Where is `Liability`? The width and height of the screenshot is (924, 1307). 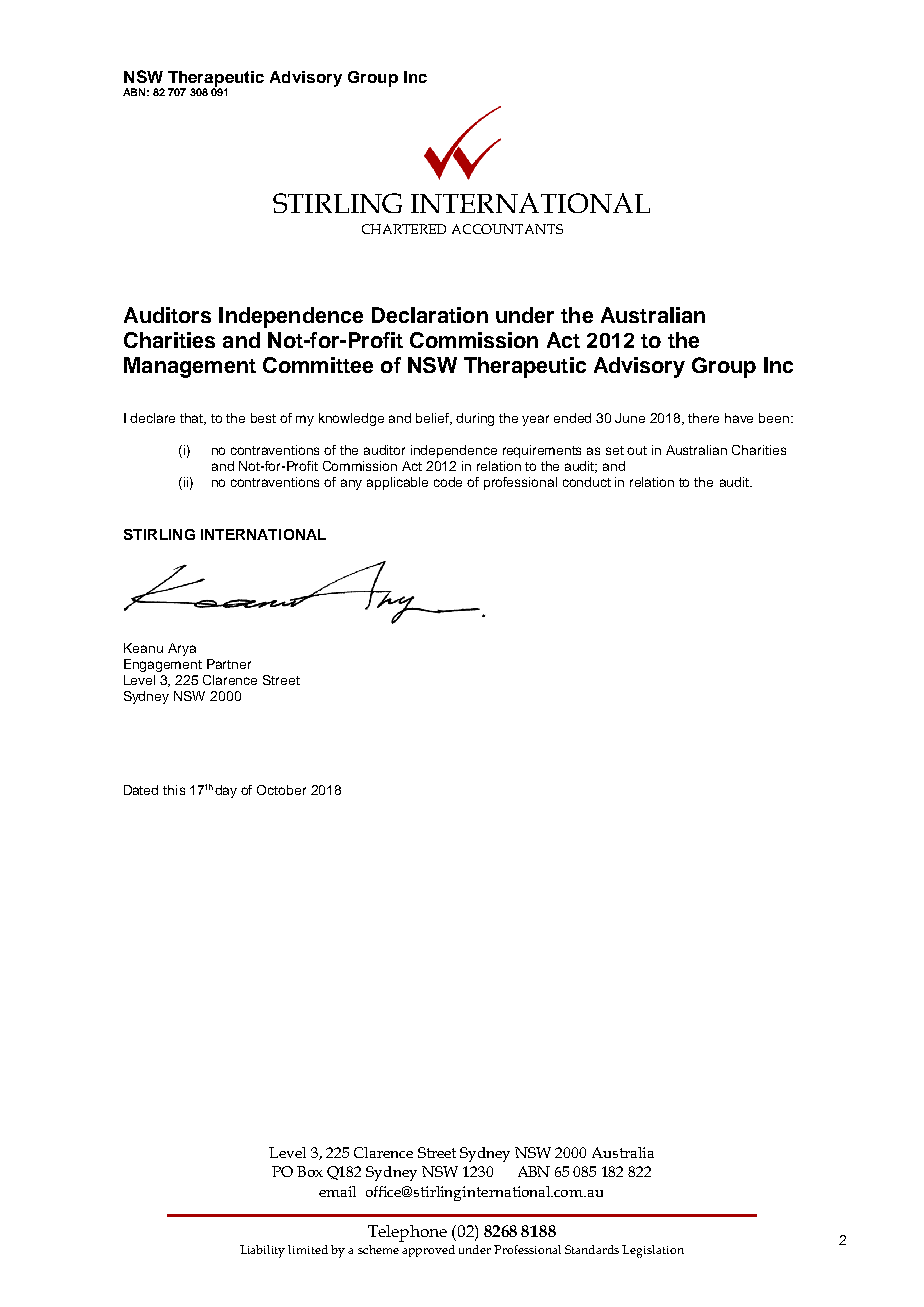 Liability is located at coordinates (262, 1251).
